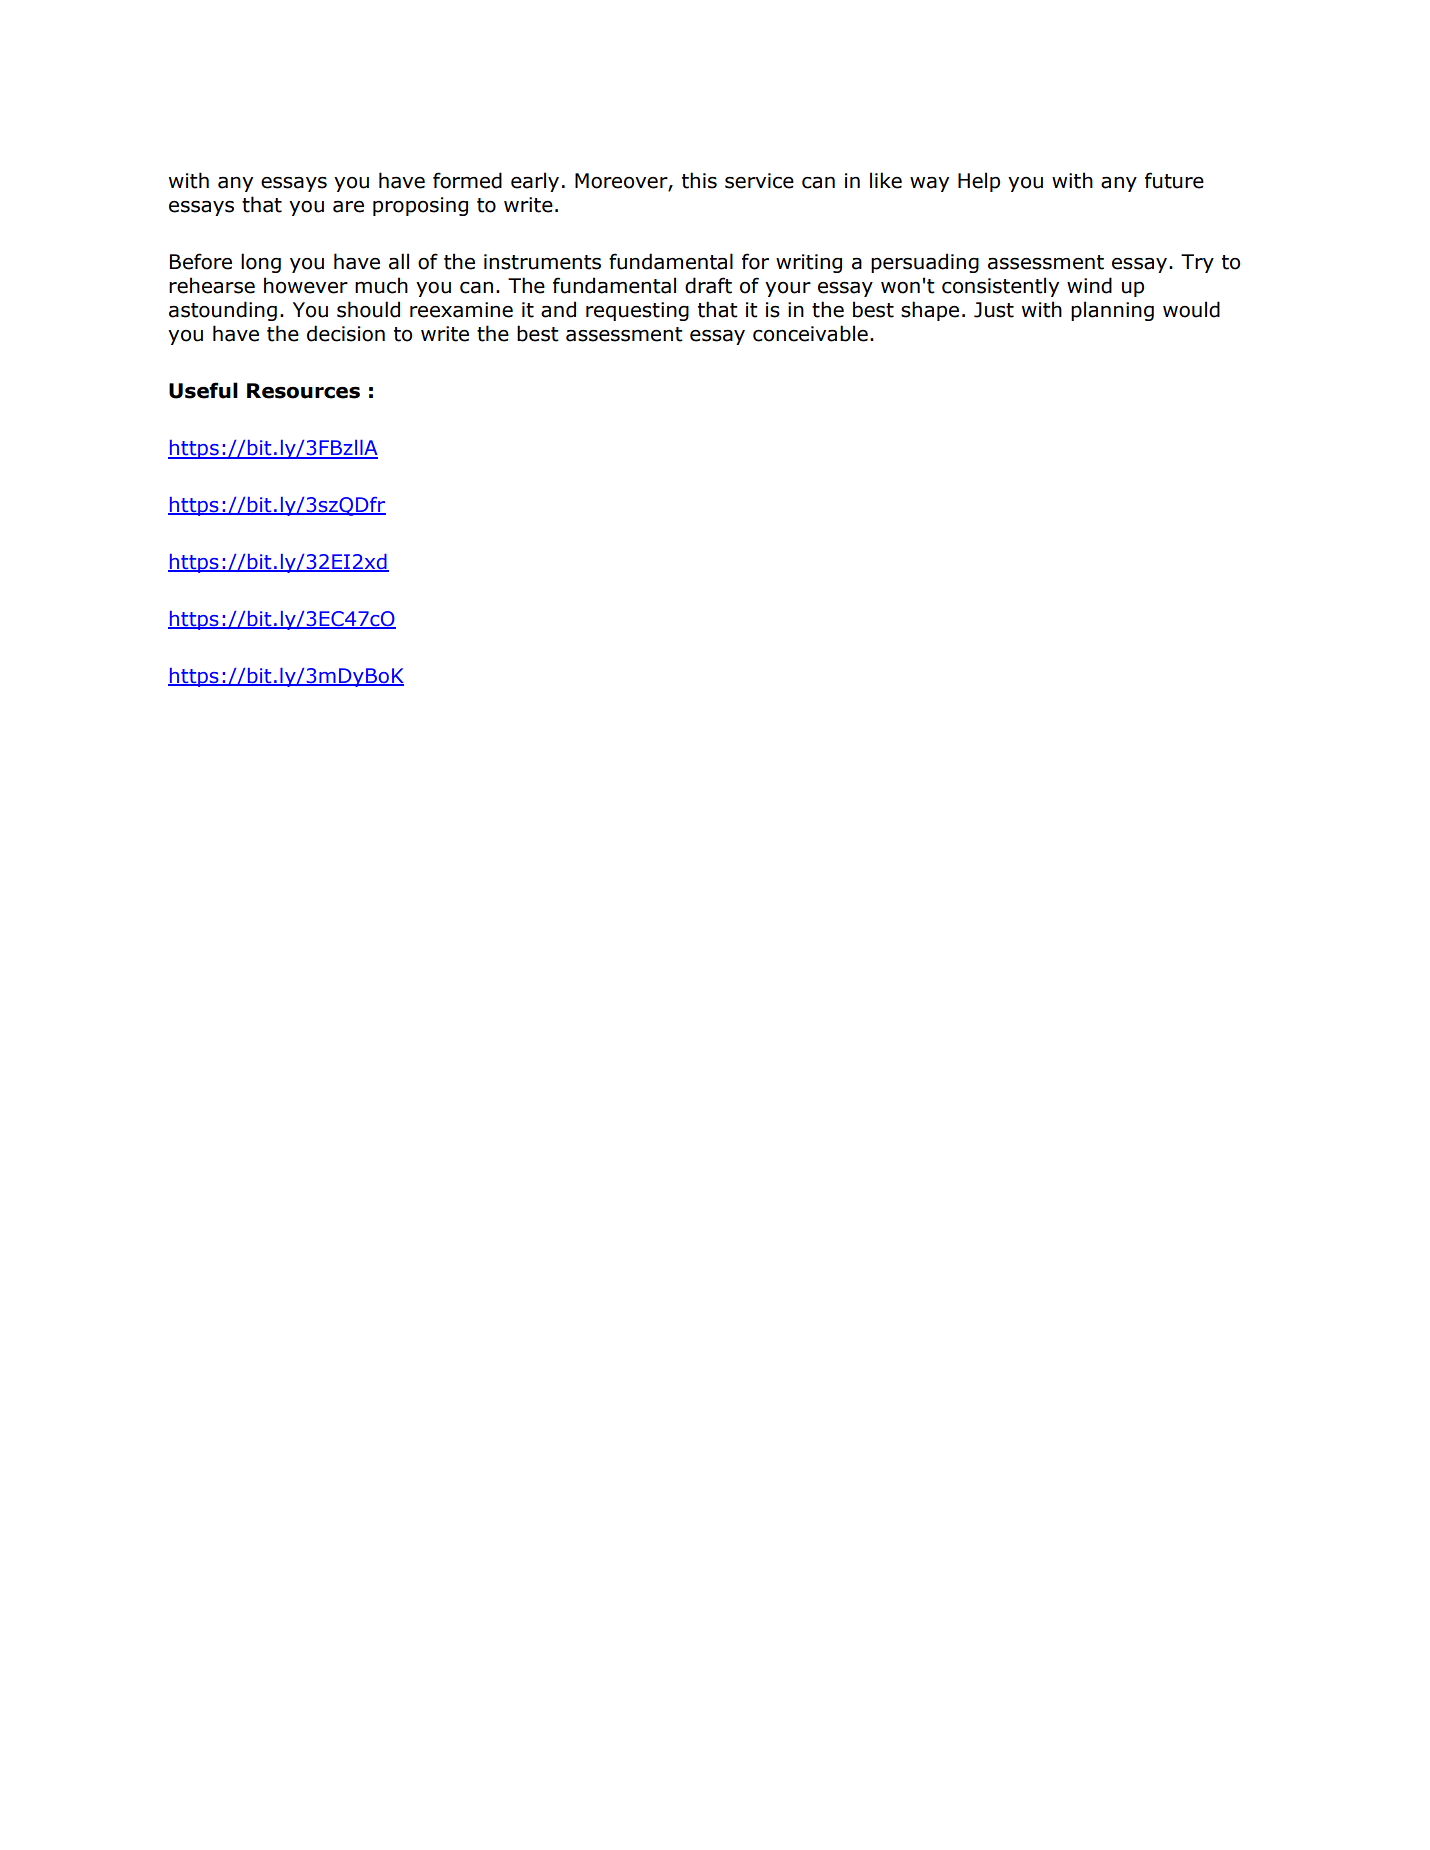  What do you see at coordinates (399, 261) in the screenshot?
I see `all` at bounding box center [399, 261].
